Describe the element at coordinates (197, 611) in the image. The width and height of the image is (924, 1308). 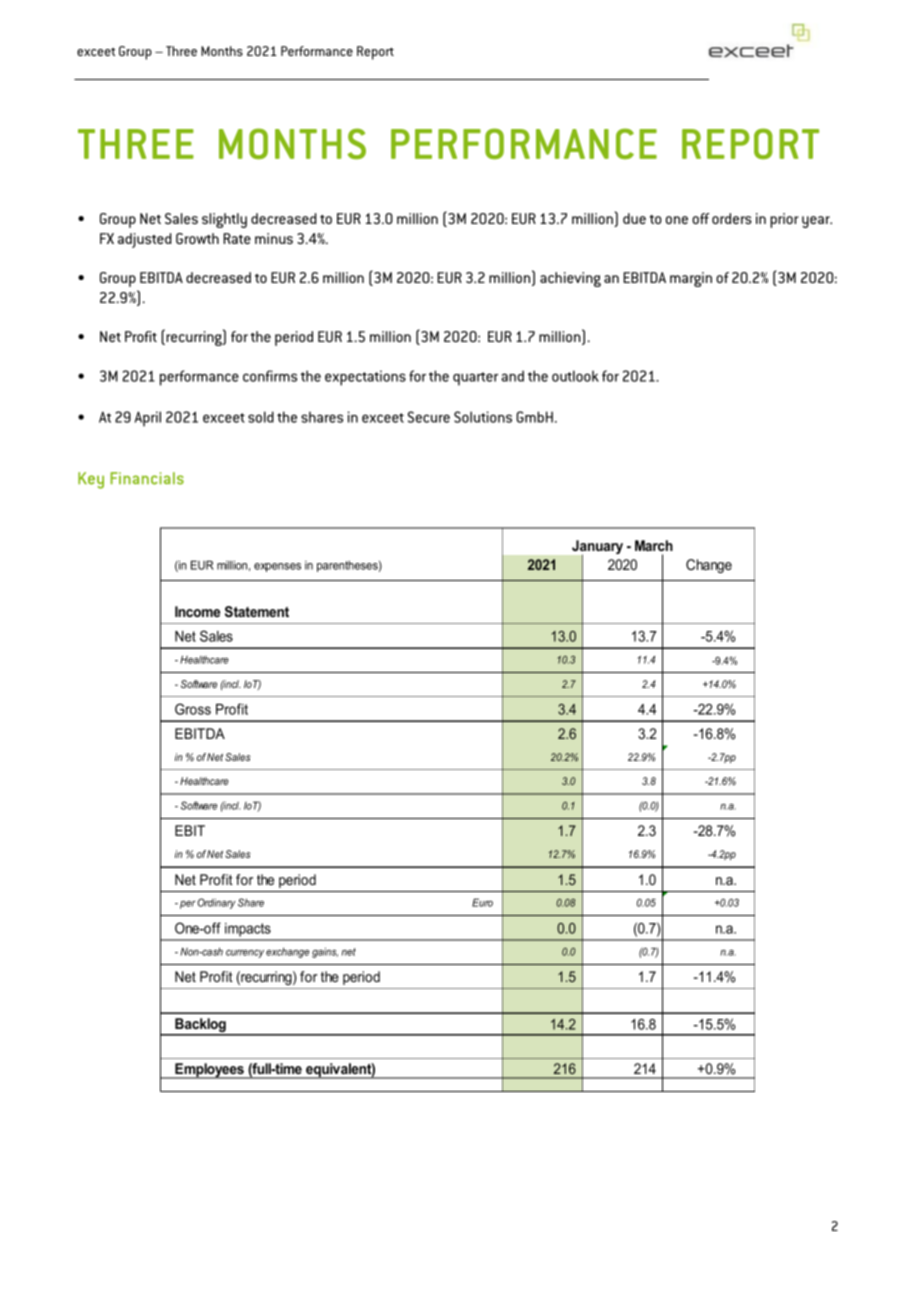
I see `Income` at that location.
